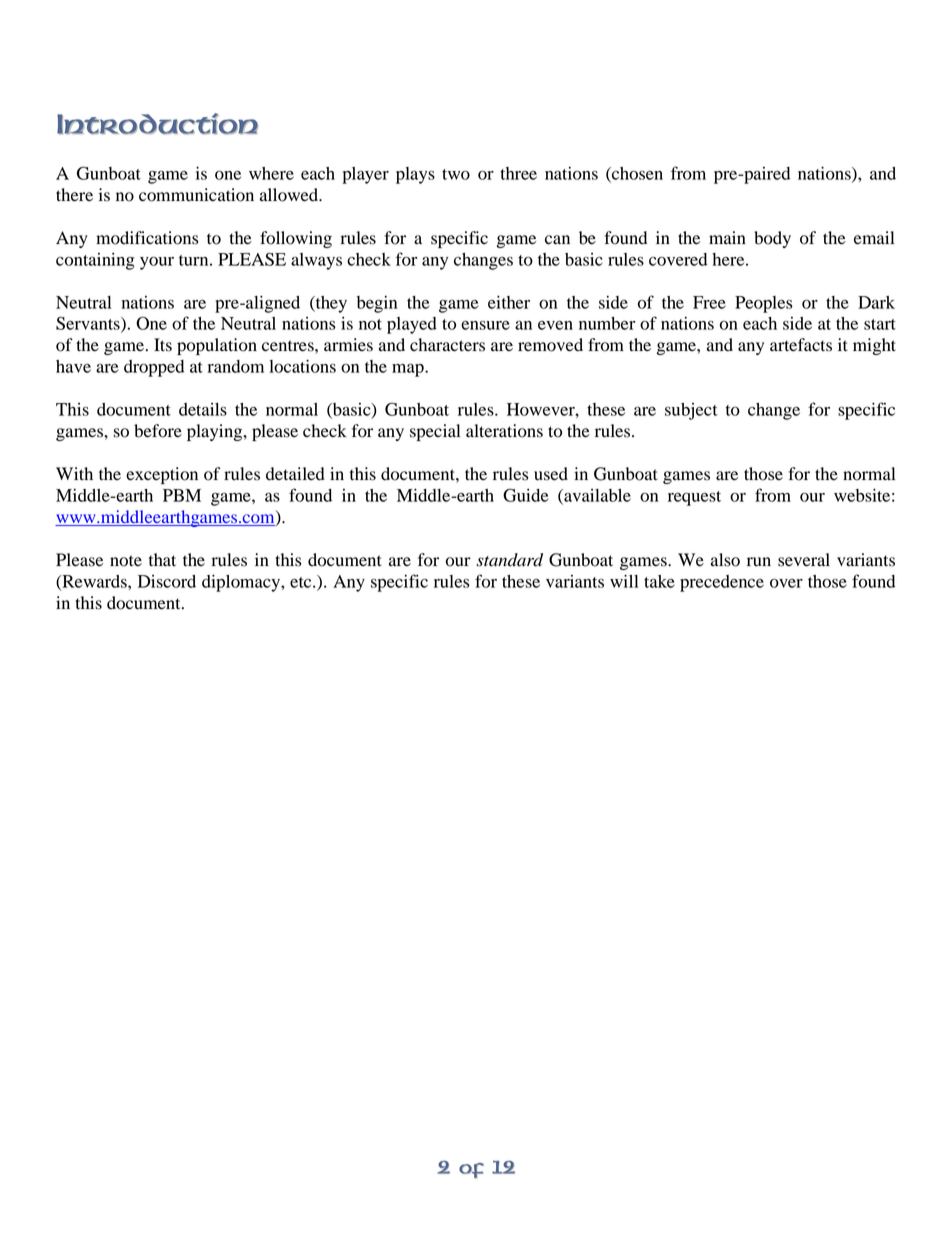 This image has height=1233, width=952. I want to click on two, so click(456, 174).
